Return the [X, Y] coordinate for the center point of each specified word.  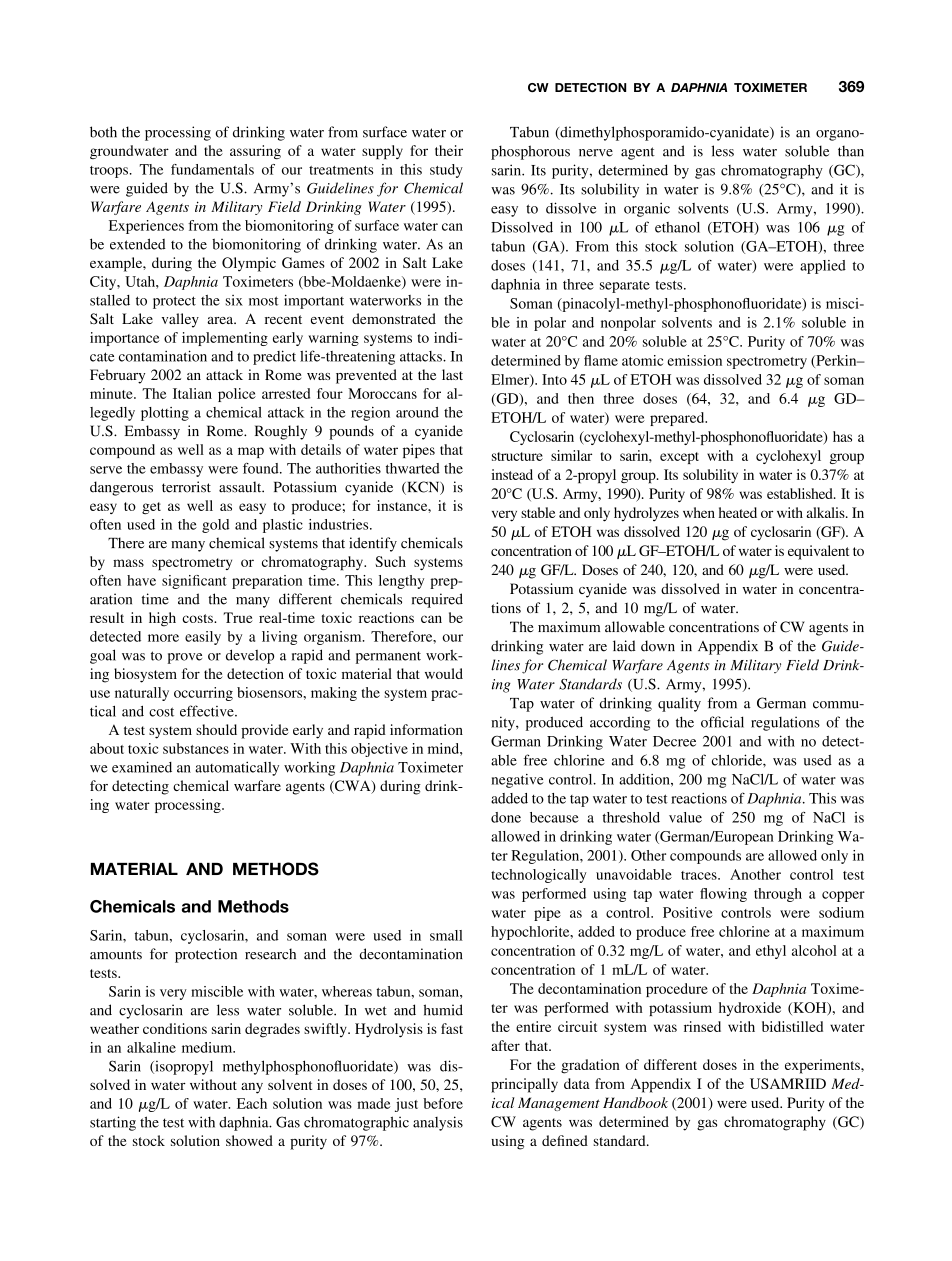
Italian [192, 393]
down [658, 646]
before [443, 1103]
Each [252, 1103]
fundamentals [212, 169]
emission [694, 360]
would [444, 673]
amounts [116, 955]
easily [203, 638]
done [506, 817]
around [417, 412]
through [778, 895]
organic [647, 209]
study [446, 171]
